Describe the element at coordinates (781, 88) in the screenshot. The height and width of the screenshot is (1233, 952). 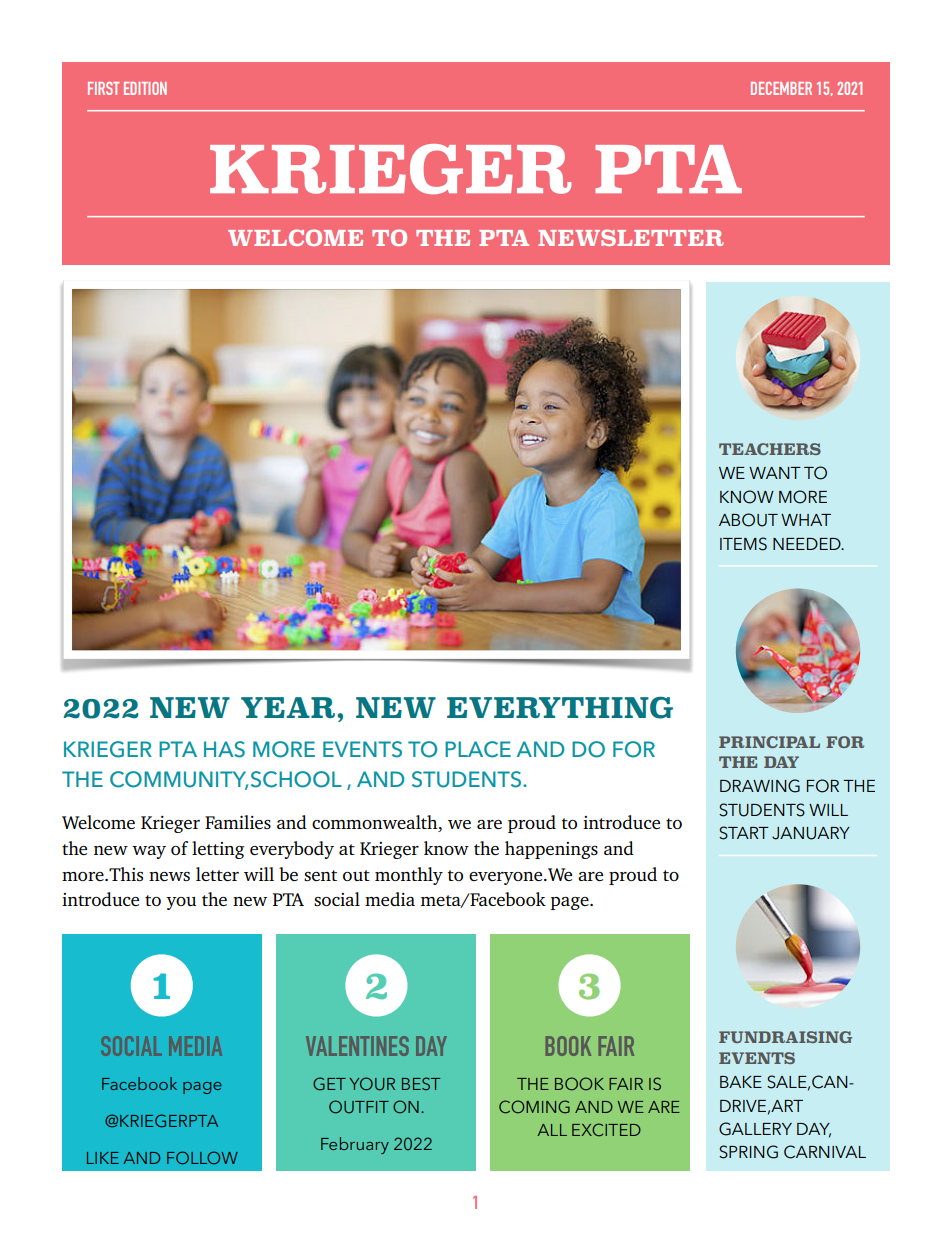
I see `DECEMBER` at that location.
